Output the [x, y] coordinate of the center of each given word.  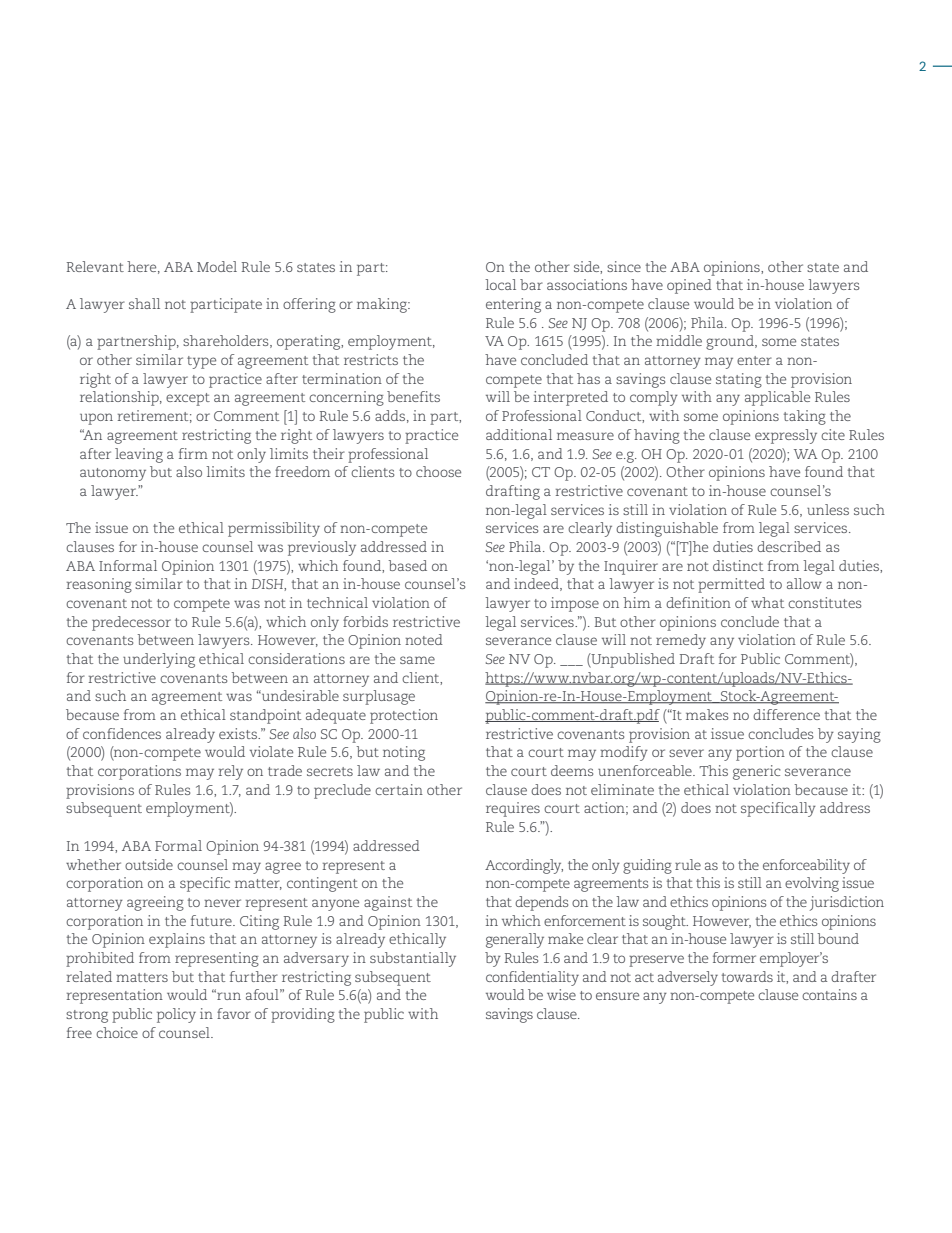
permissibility [274, 529]
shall [144, 303]
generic [757, 772]
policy [176, 1015]
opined [689, 286]
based [408, 565]
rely [231, 772]
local [500, 284]
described [789, 546]
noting [404, 753]
